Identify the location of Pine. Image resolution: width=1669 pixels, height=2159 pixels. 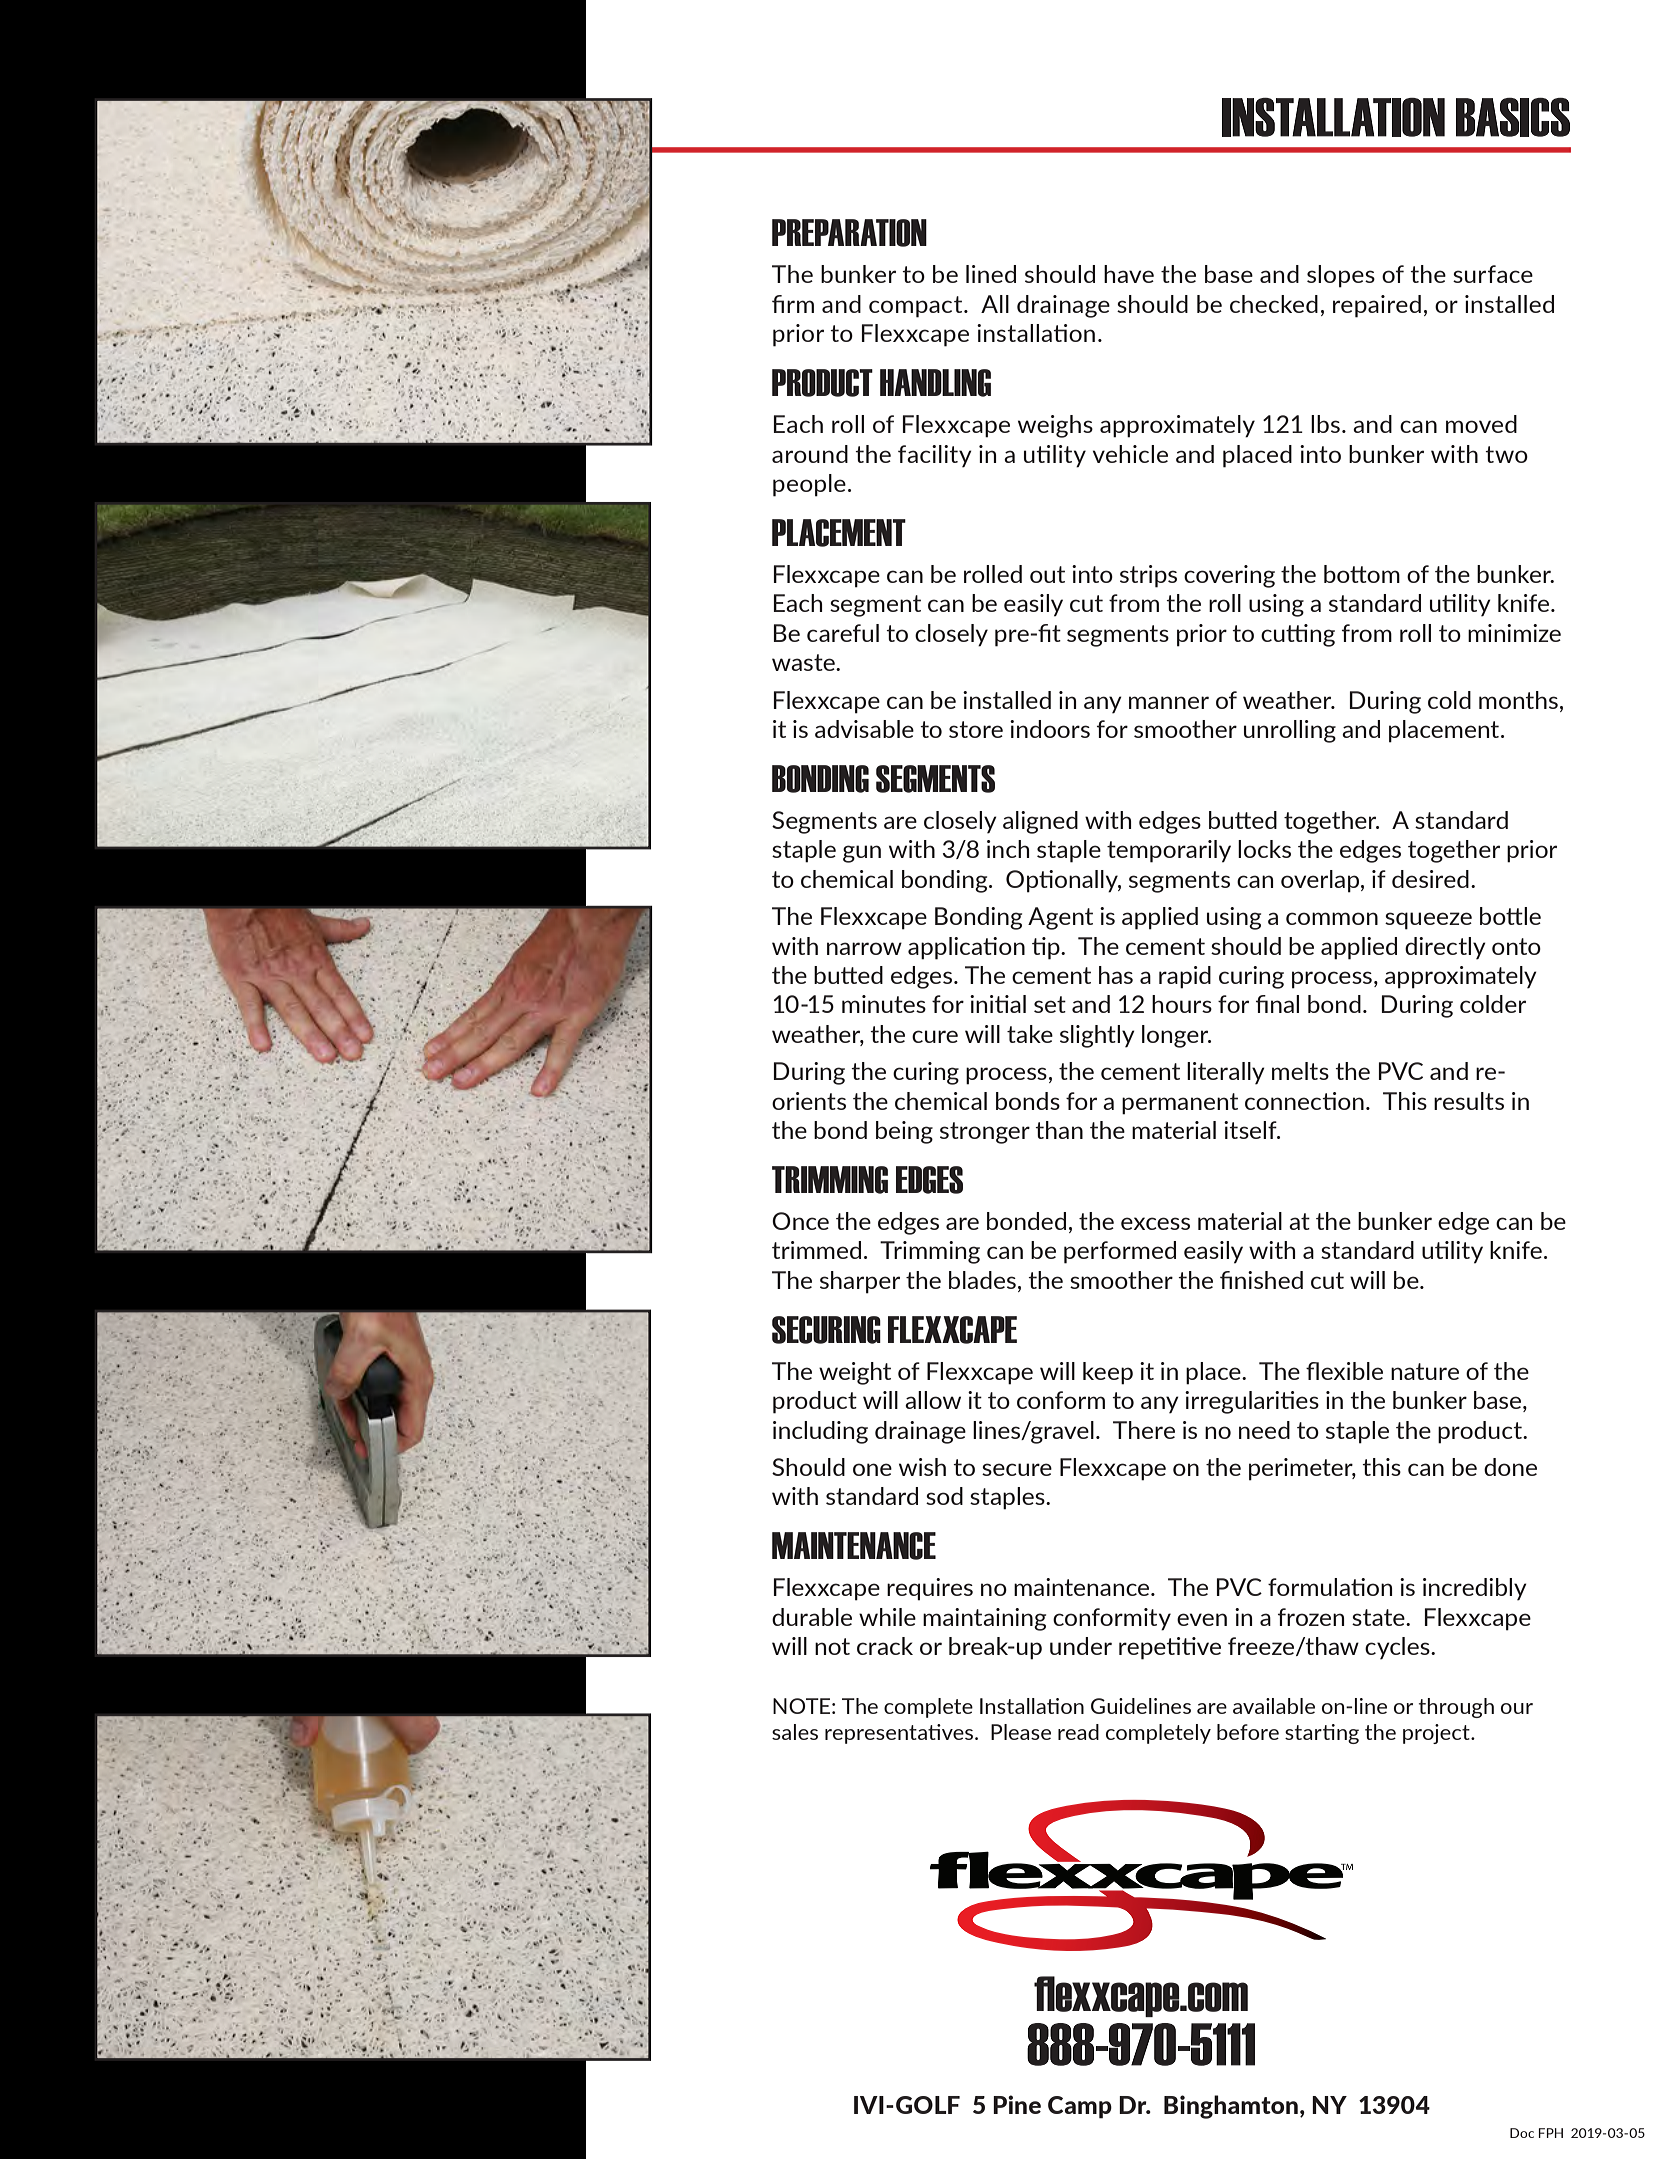
(1017, 2104).
